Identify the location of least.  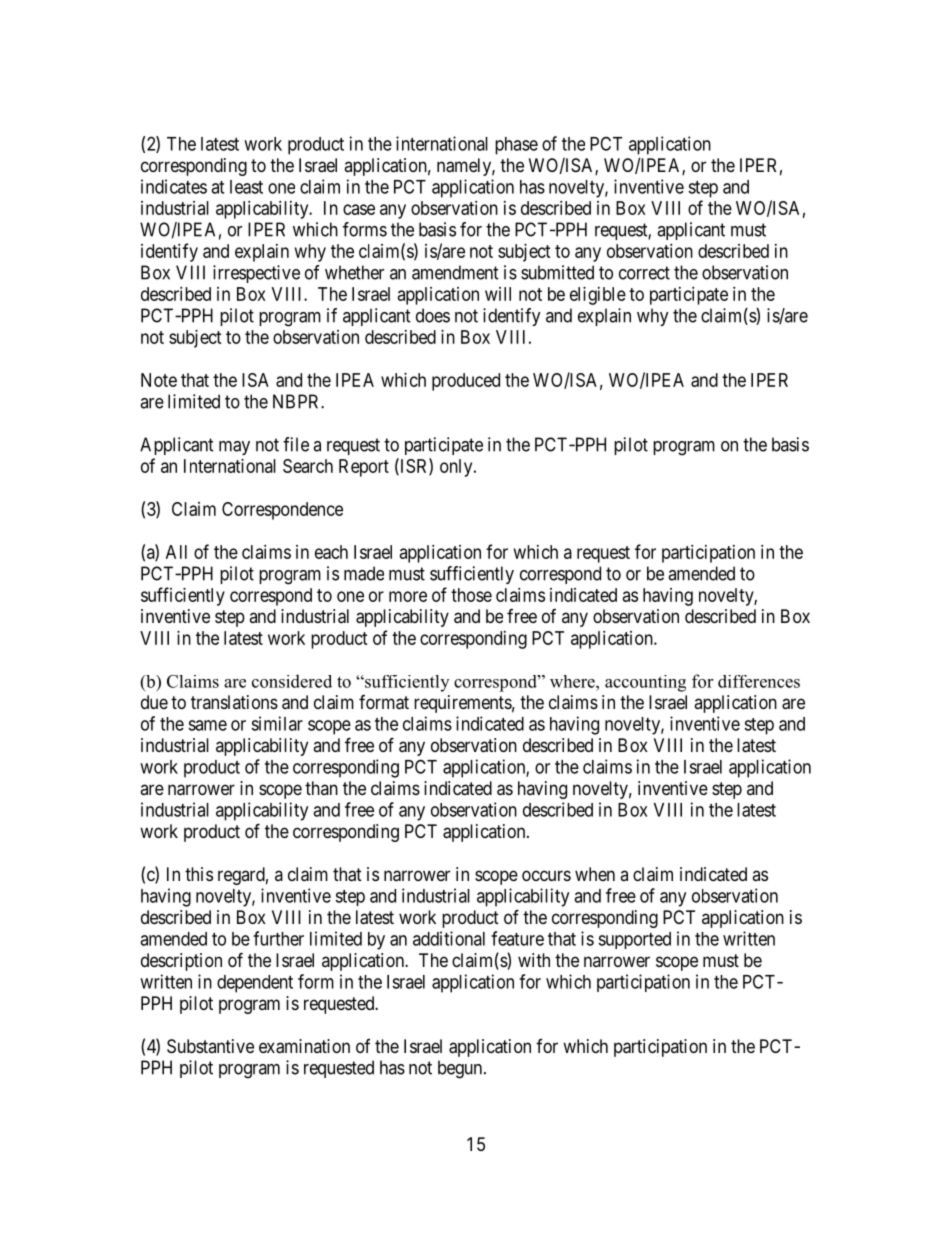
(246, 187).
